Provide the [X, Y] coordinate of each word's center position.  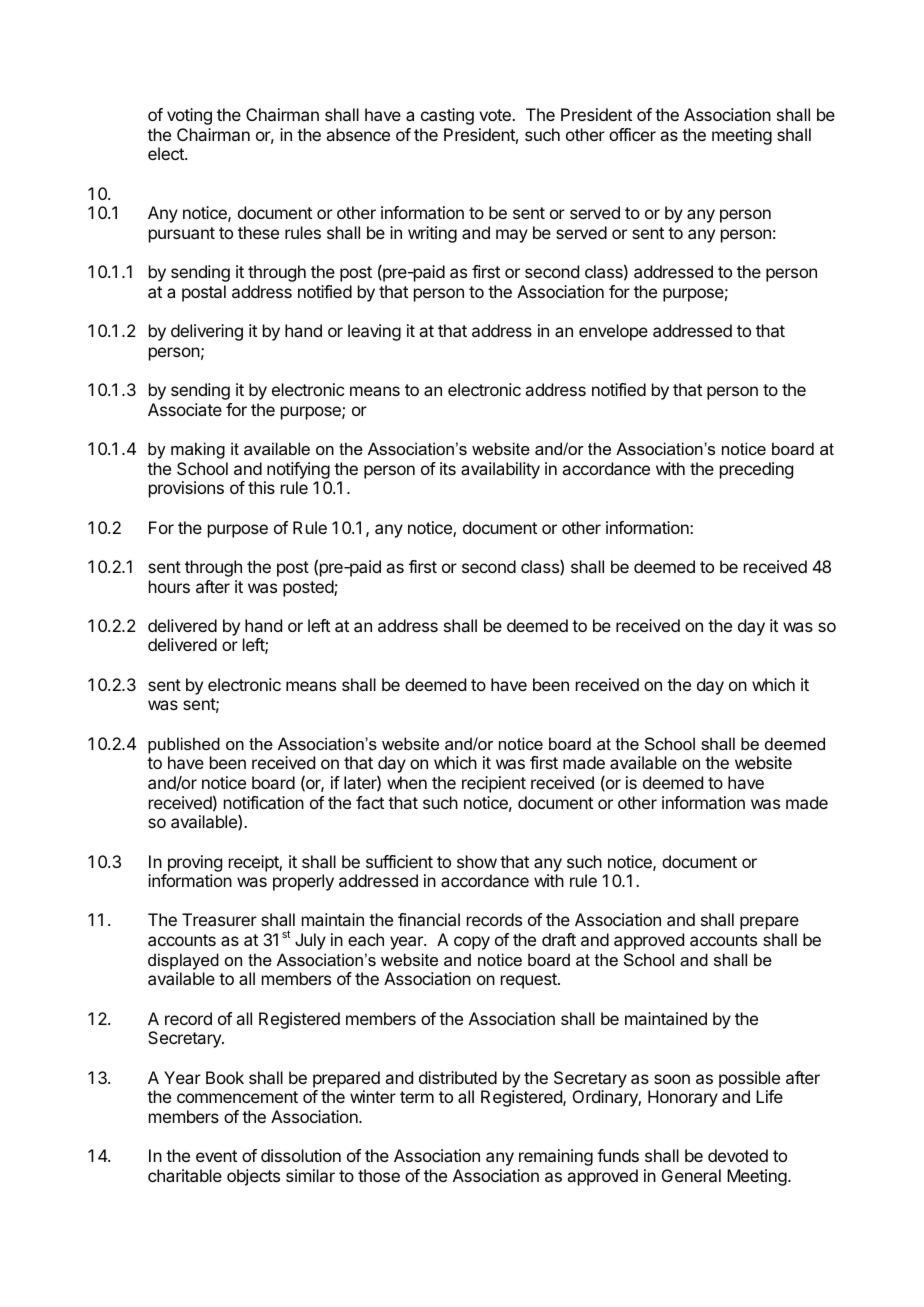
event [216, 1156]
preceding [756, 470]
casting [447, 116]
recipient [494, 784]
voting [189, 116]
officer [632, 134]
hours [169, 586]
